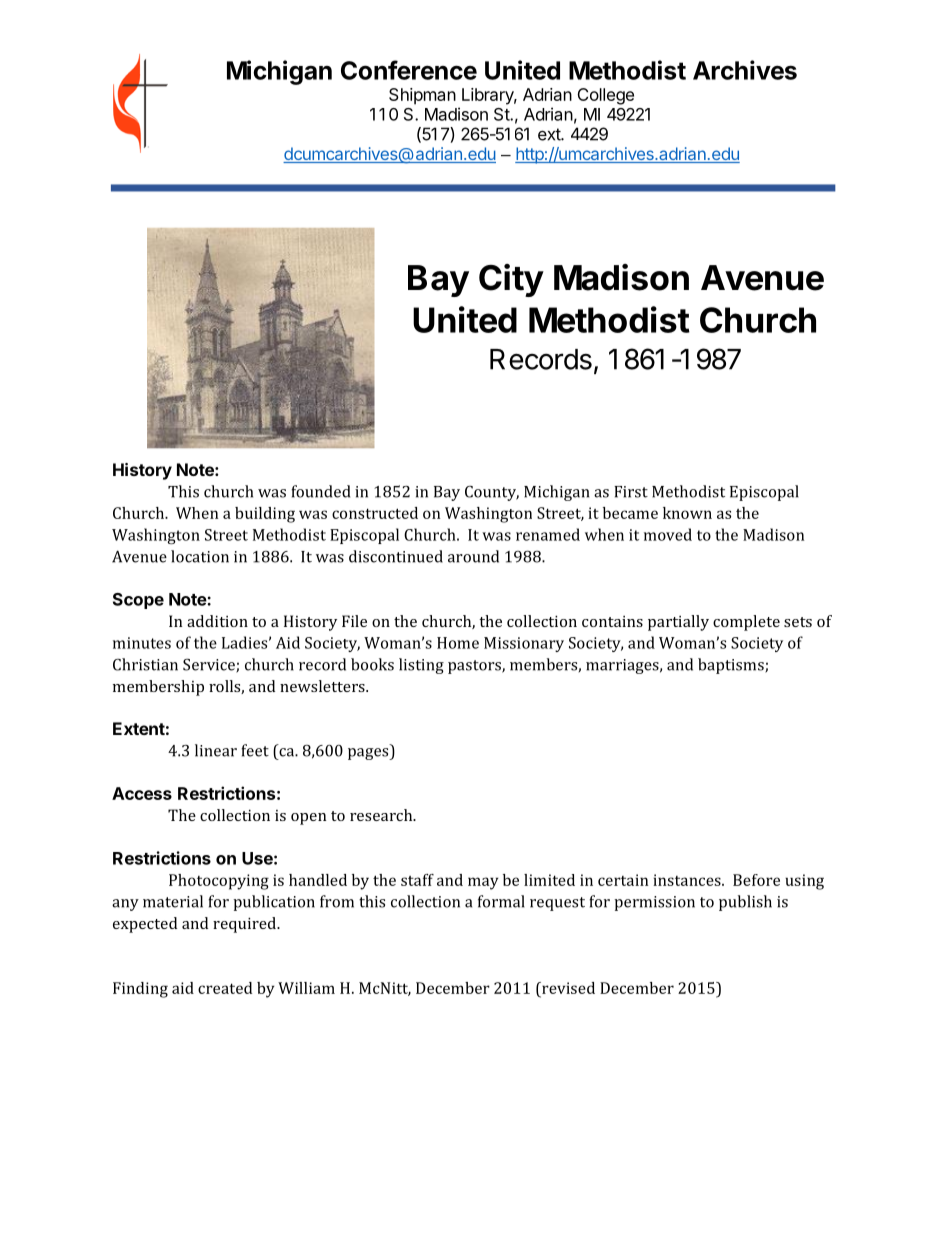 The height and width of the document is (1233, 952). Describe the element at coordinates (501, 901) in the document. I see `formal` at that location.
